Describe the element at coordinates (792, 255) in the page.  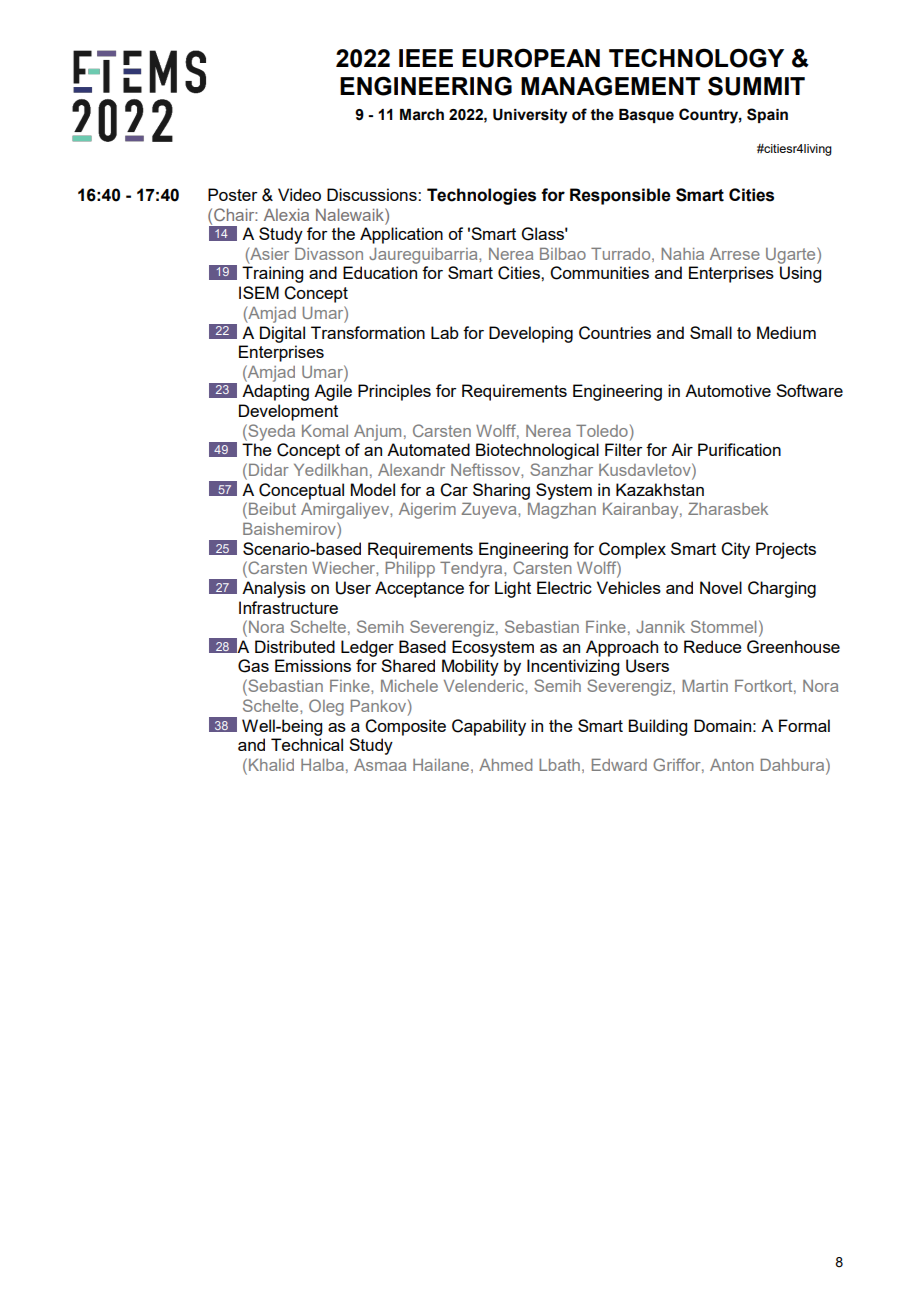
I see `Ugarte` at that location.
